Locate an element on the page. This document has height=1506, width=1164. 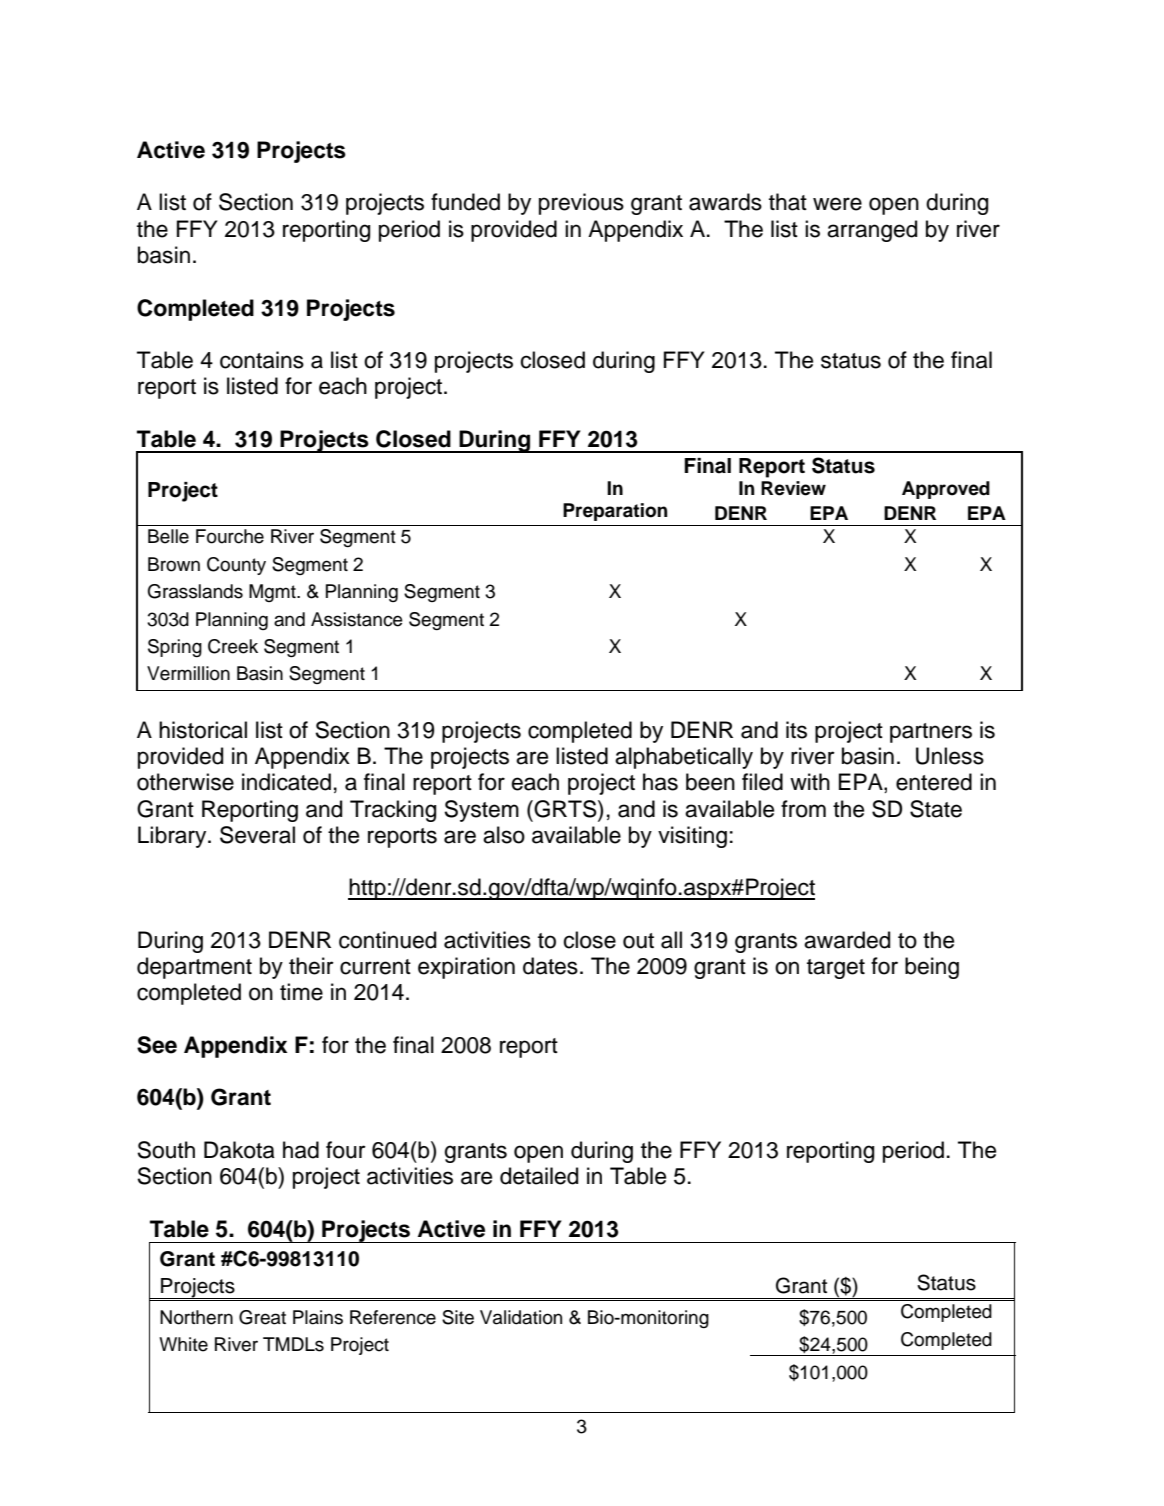
Validation is located at coordinates (521, 1317).
